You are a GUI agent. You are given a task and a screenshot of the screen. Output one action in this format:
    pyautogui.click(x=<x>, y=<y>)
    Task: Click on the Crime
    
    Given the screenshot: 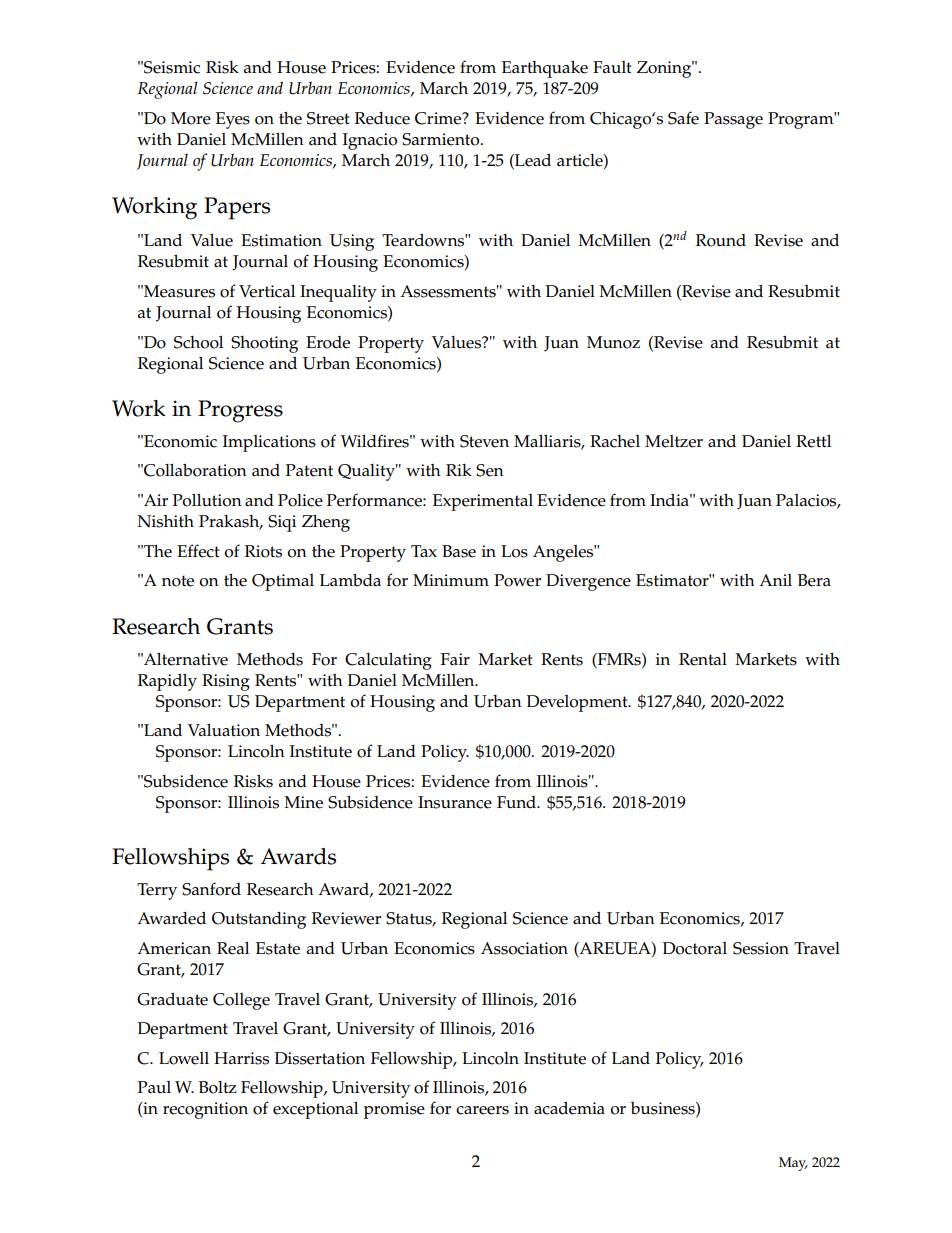 What is the action you would take?
    pyautogui.click(x=439, y=118)
